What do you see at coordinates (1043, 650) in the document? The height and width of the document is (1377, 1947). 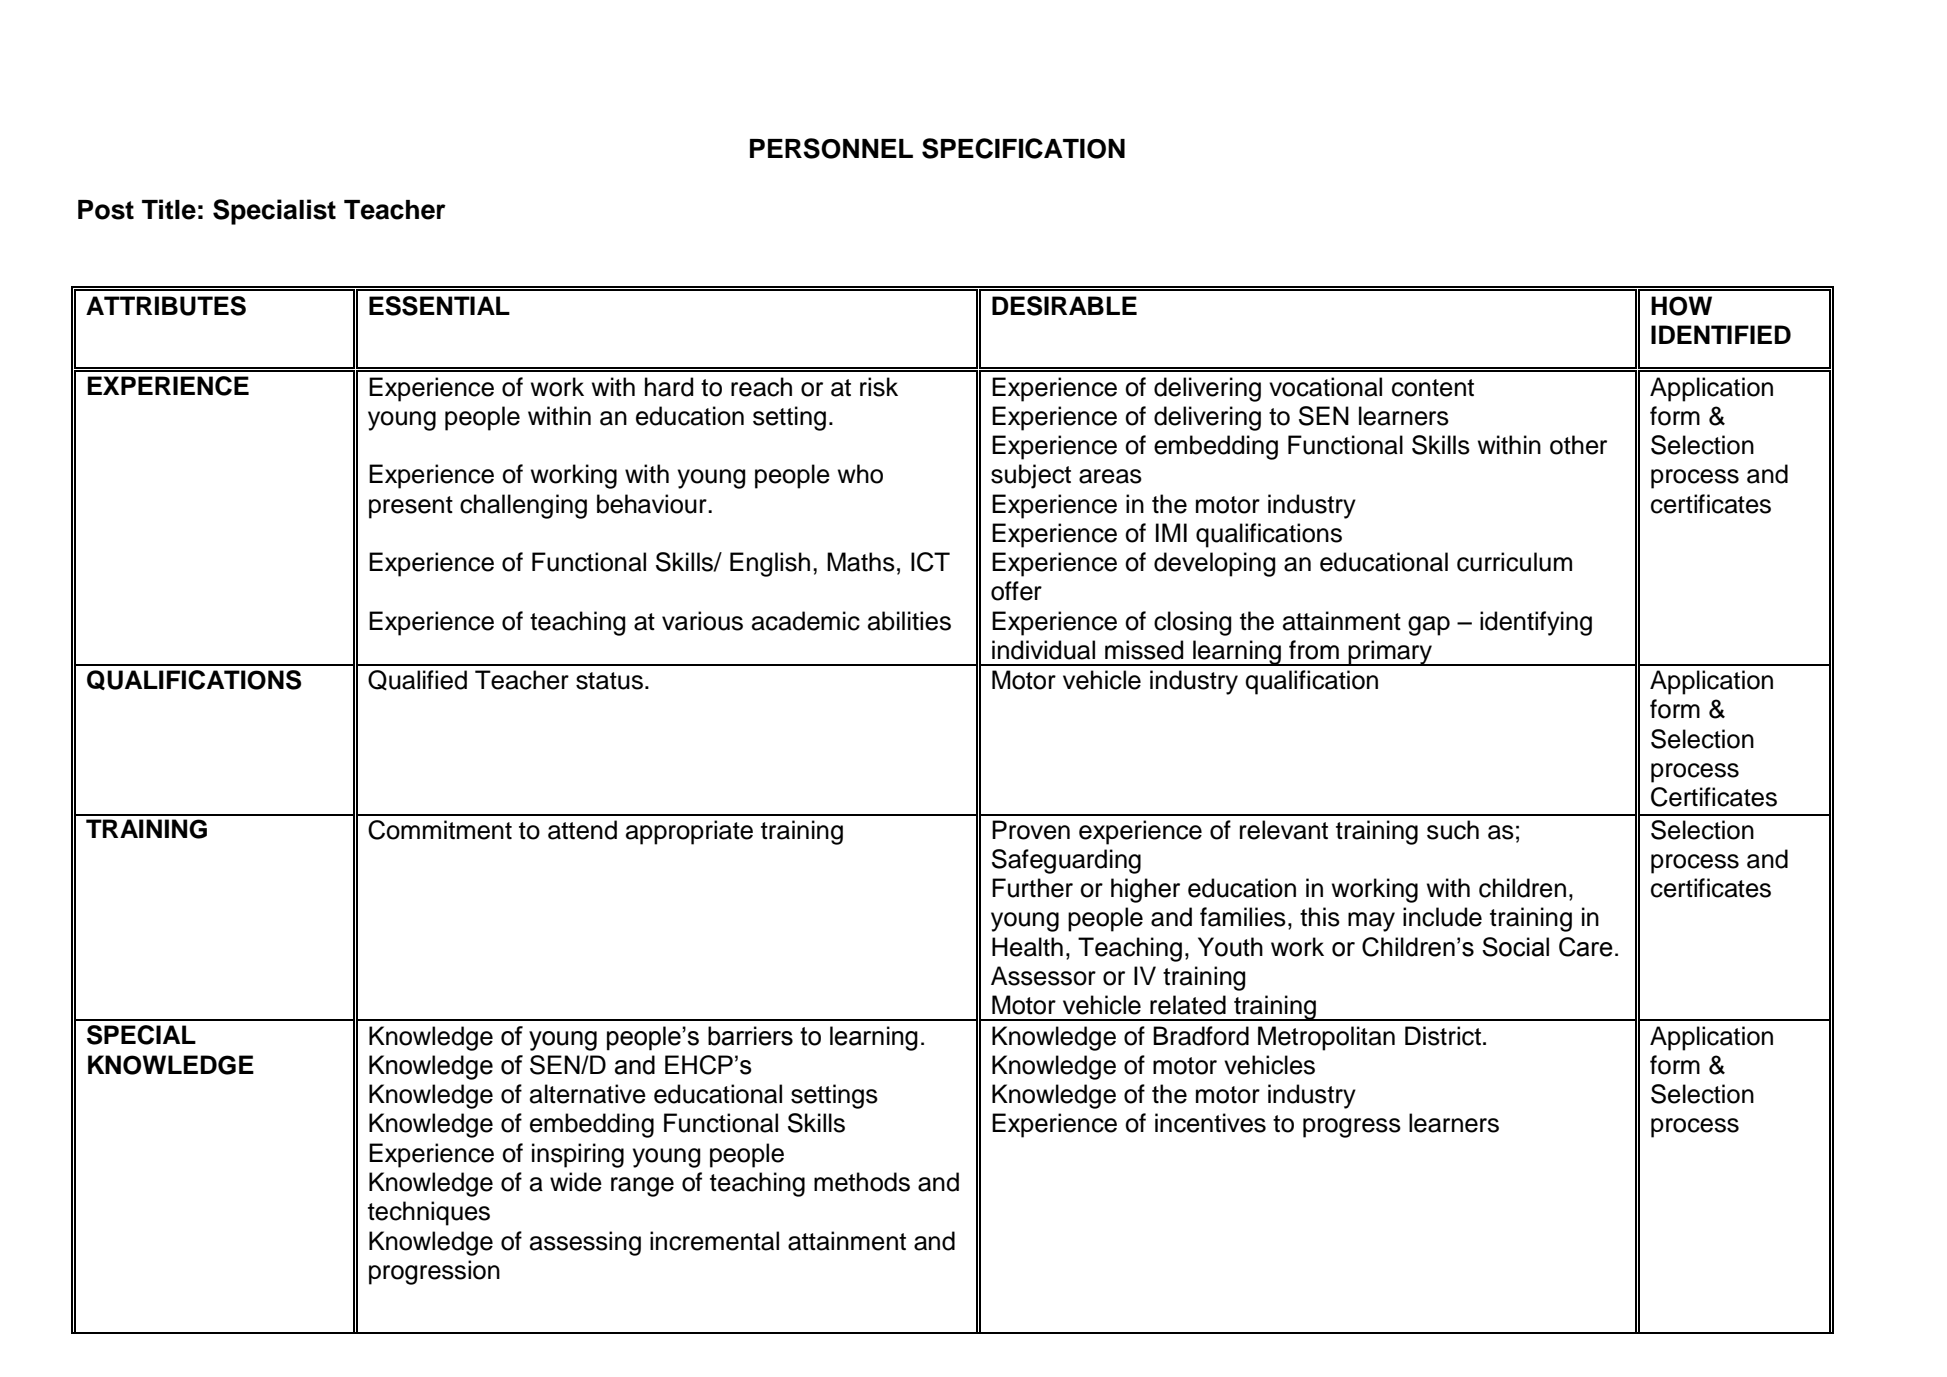 I see `individual` at bounding box center [1043, 650].
